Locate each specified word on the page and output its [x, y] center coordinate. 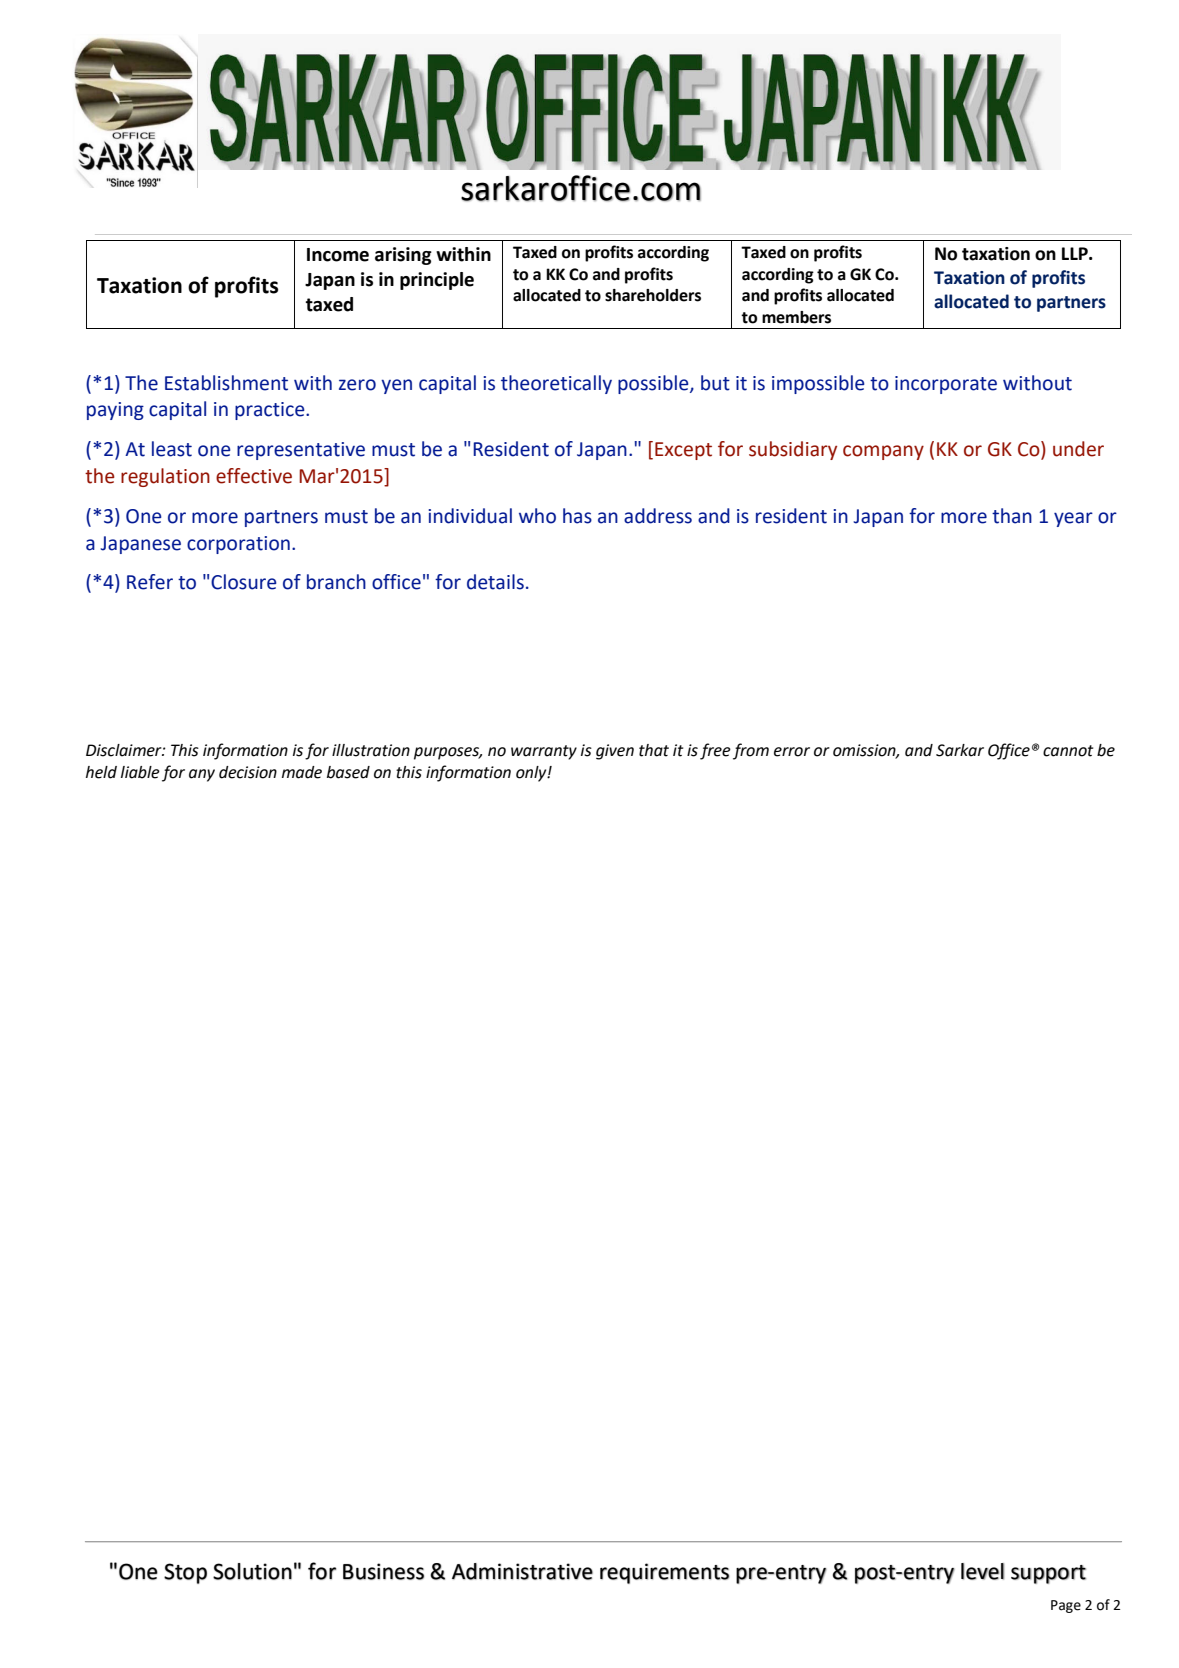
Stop [185, 1573]
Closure [244, 582]
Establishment [226, 383]
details [495, 582]
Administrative [522, 1571]
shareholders [653, 295]
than [1012, 516]
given [615, 752]
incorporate [946, 385]
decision [248, 772]
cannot [1068, 751]
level [982, 1571]
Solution [252, 1571]
